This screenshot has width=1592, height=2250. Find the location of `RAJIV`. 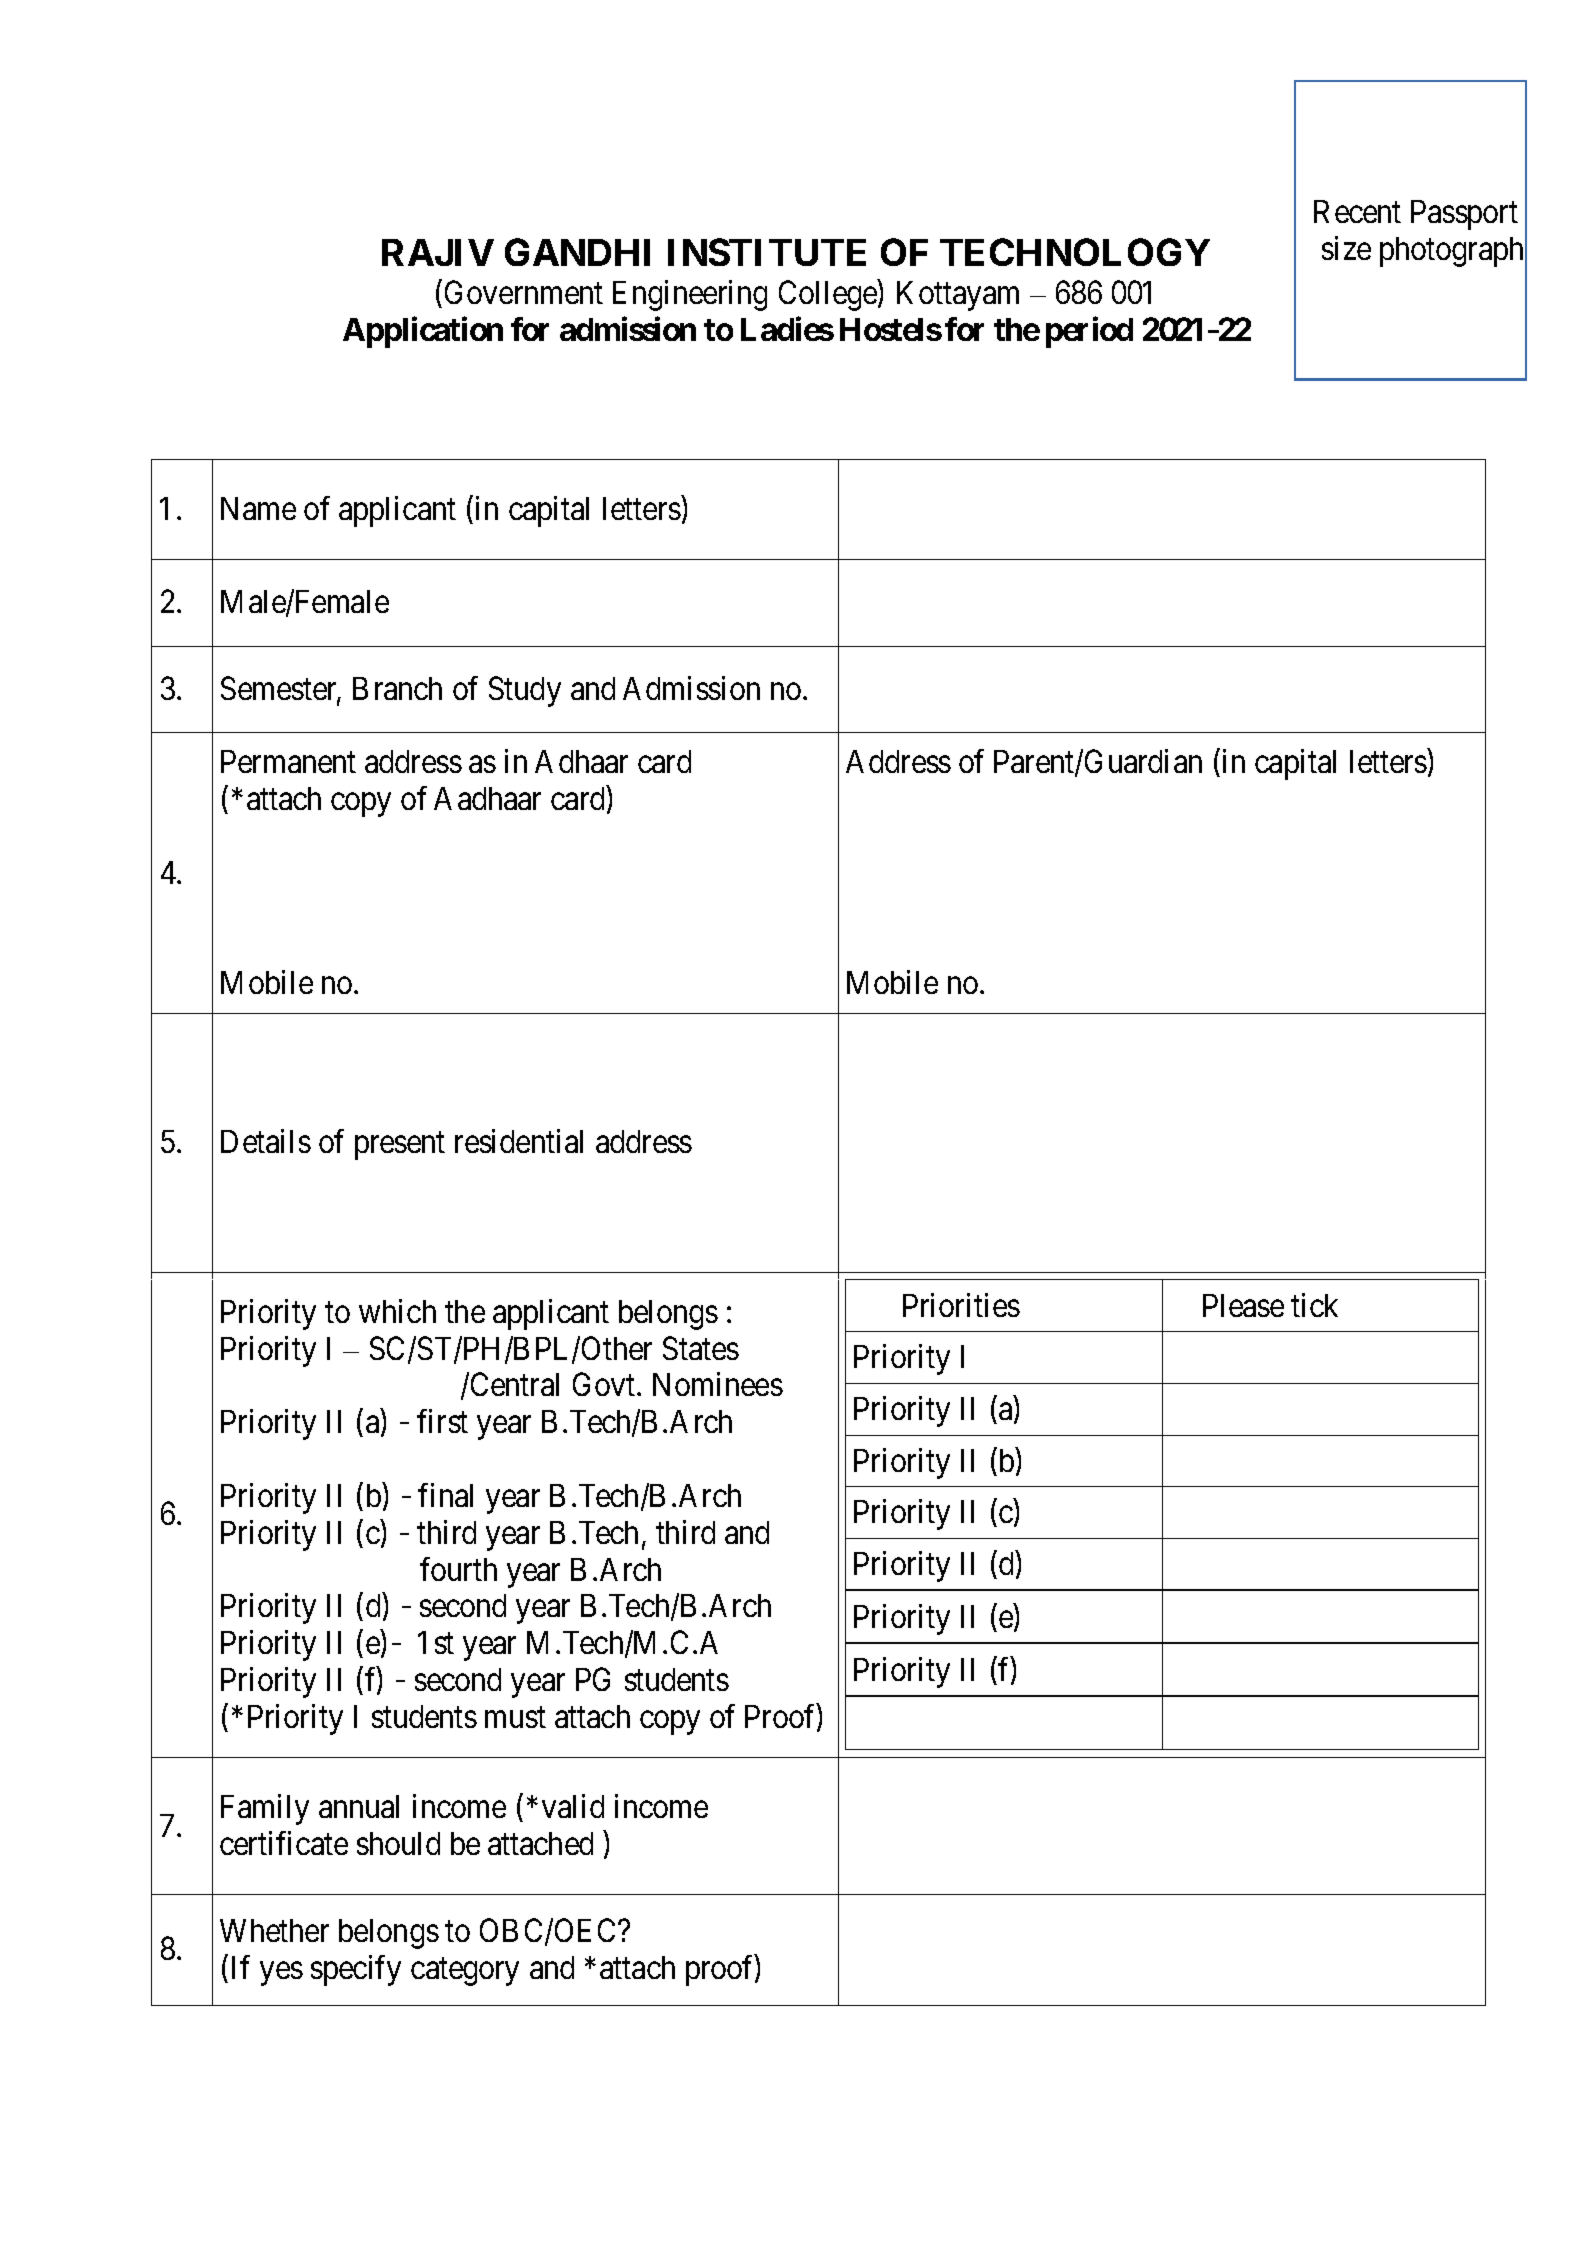

RAJIV is located at coordinates (438, 252).
